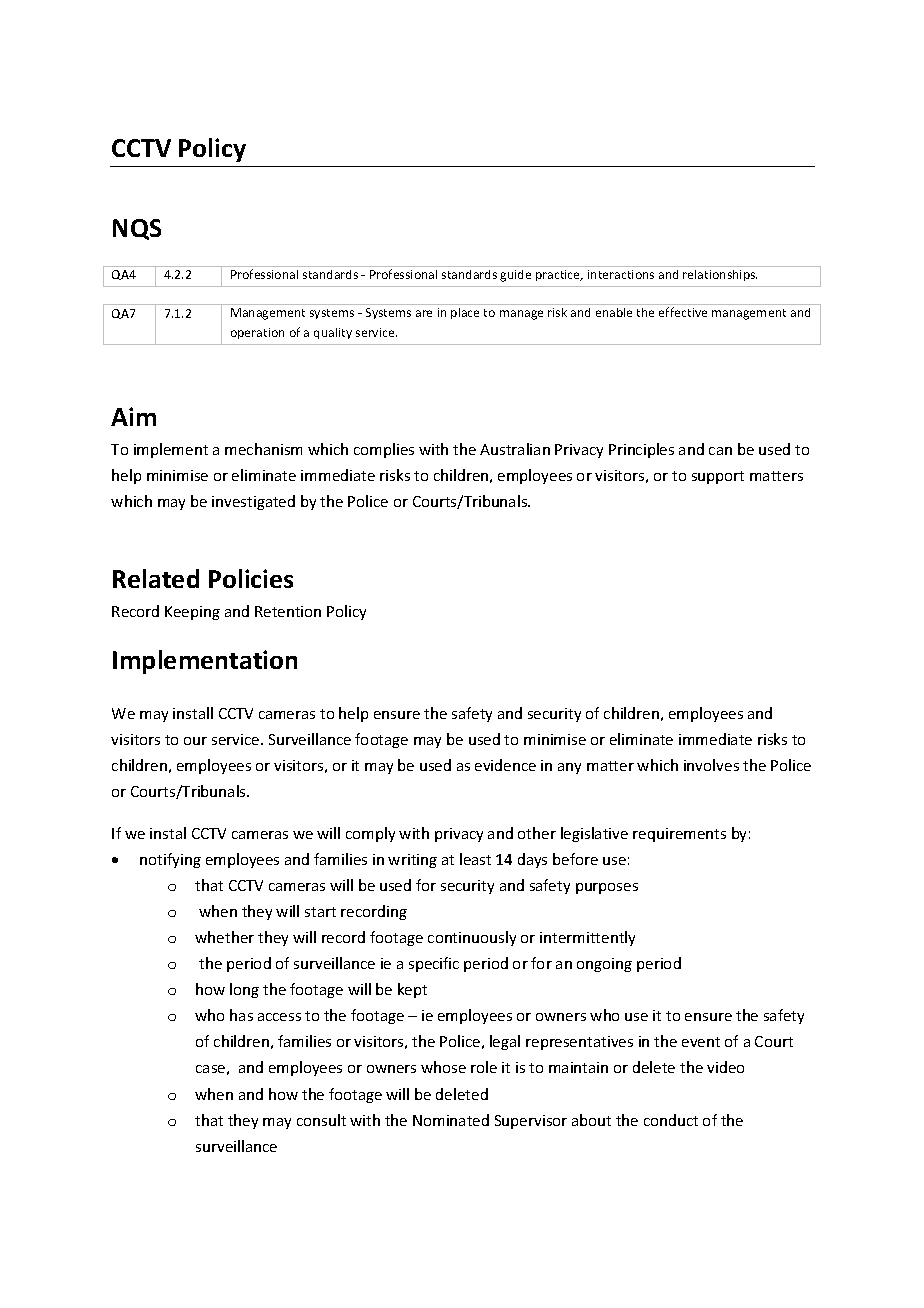 This image has width=924, height=1308. What do you see at coordinates (251, 578) in the image?
I see `Policies` at bounding box center [251, 578].
